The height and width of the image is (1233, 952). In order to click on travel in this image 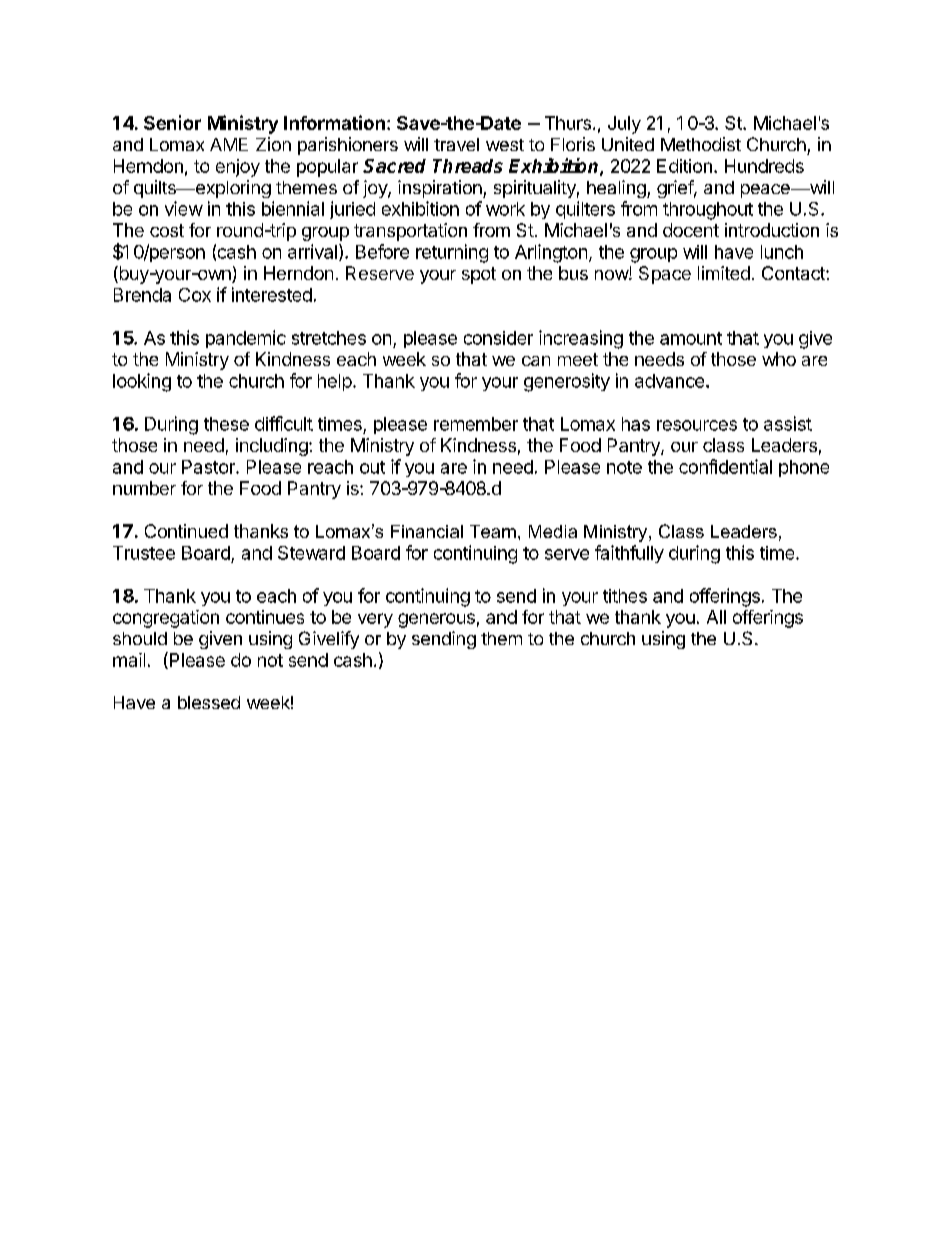, I will do `click(456, 144)`.
